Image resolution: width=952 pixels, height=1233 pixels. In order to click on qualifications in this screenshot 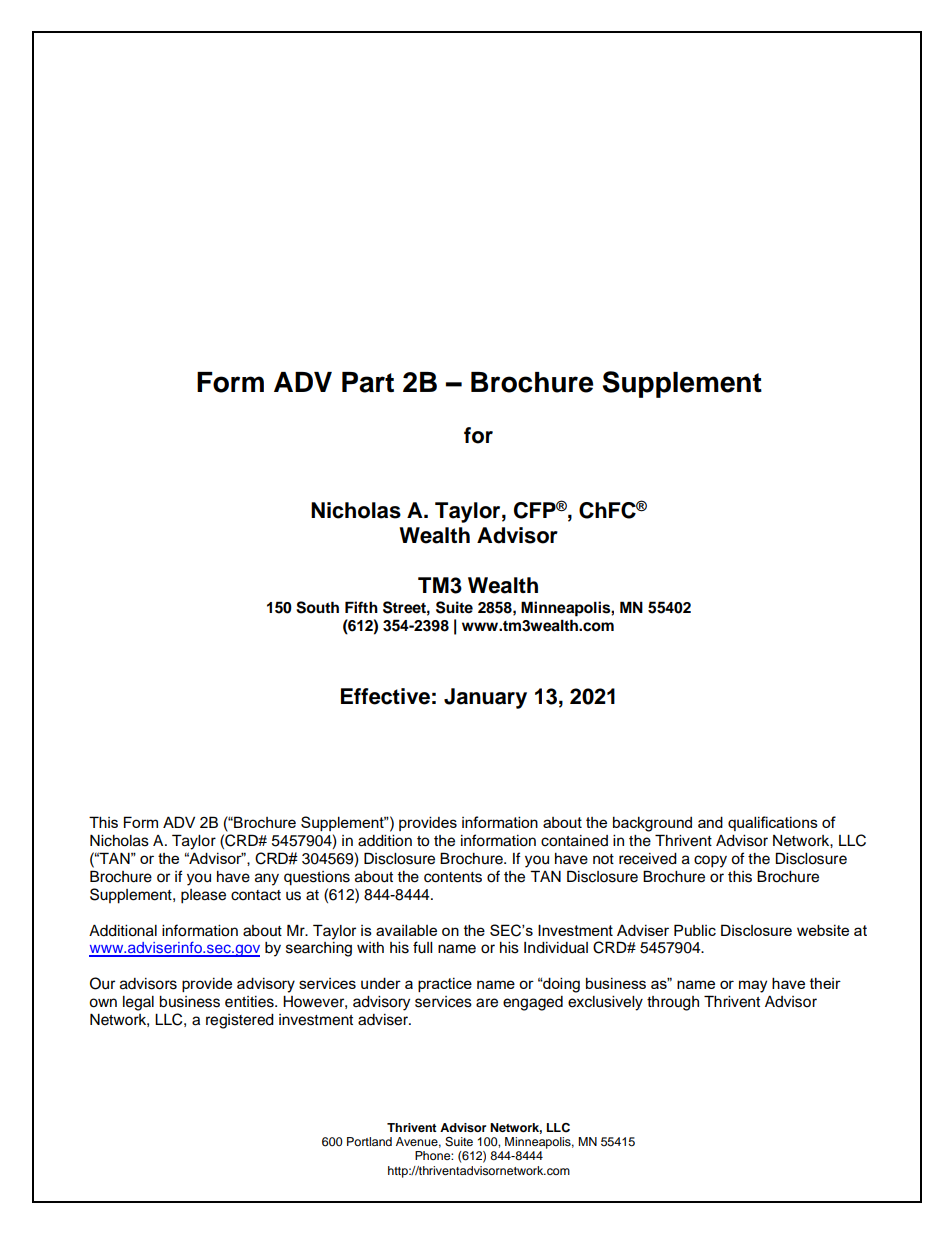, I will do `click(773, 823)`.
